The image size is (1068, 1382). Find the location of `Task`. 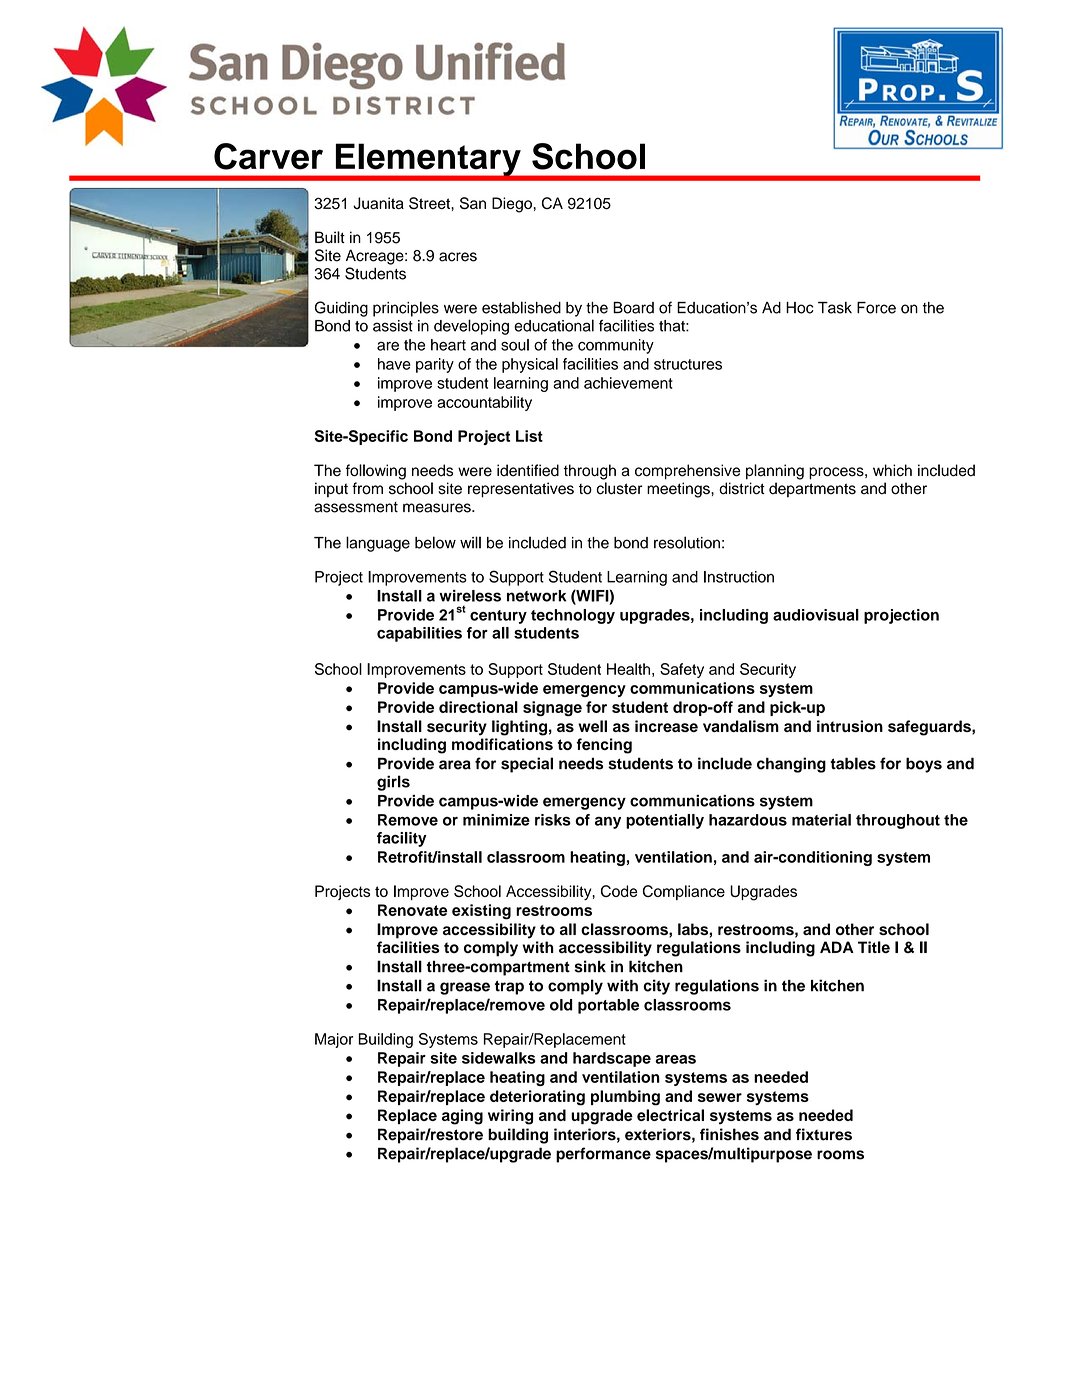

Task is located at coordinates (835, 308).
